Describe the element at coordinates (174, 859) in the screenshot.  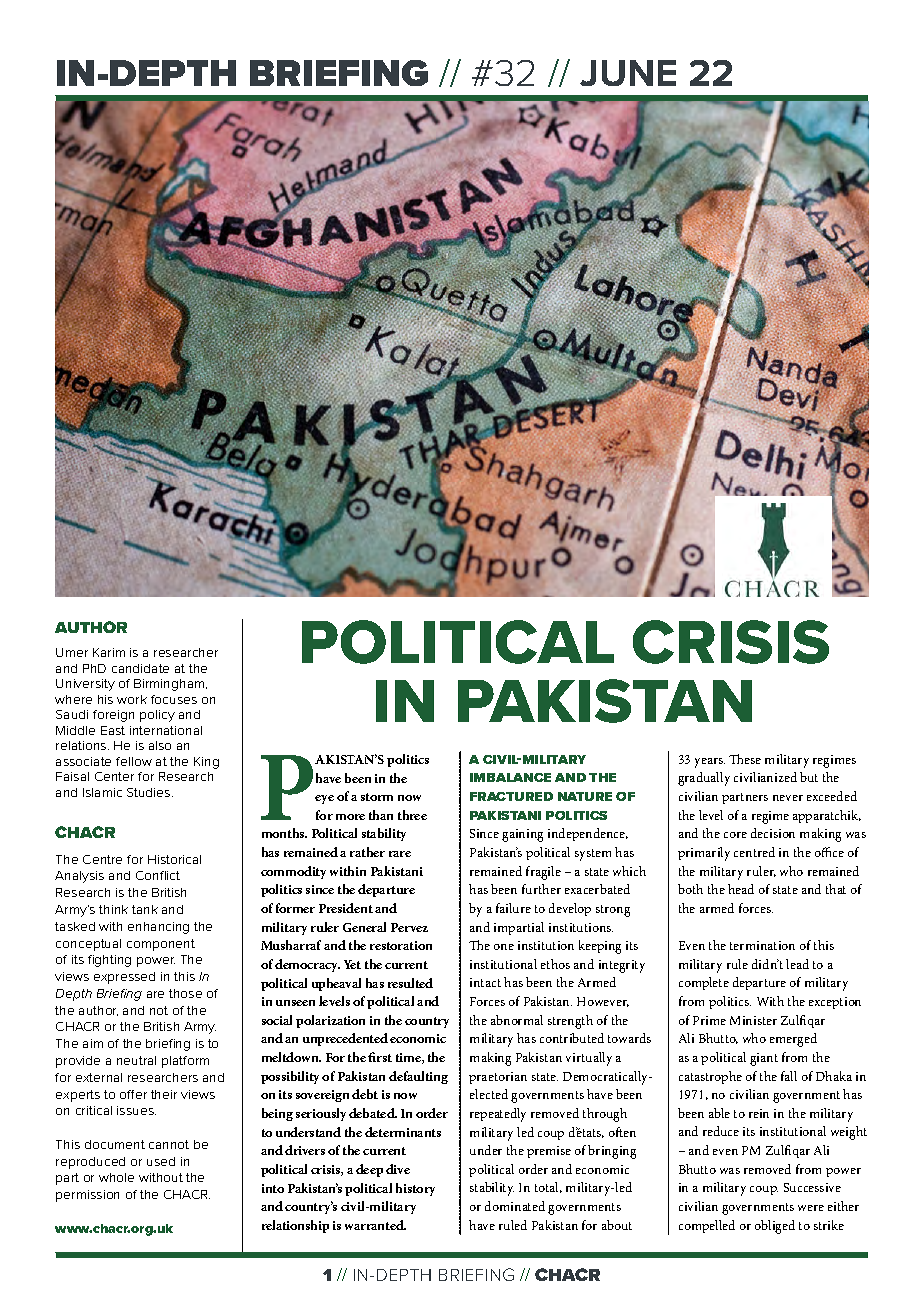
I see `Historical` at that location.
